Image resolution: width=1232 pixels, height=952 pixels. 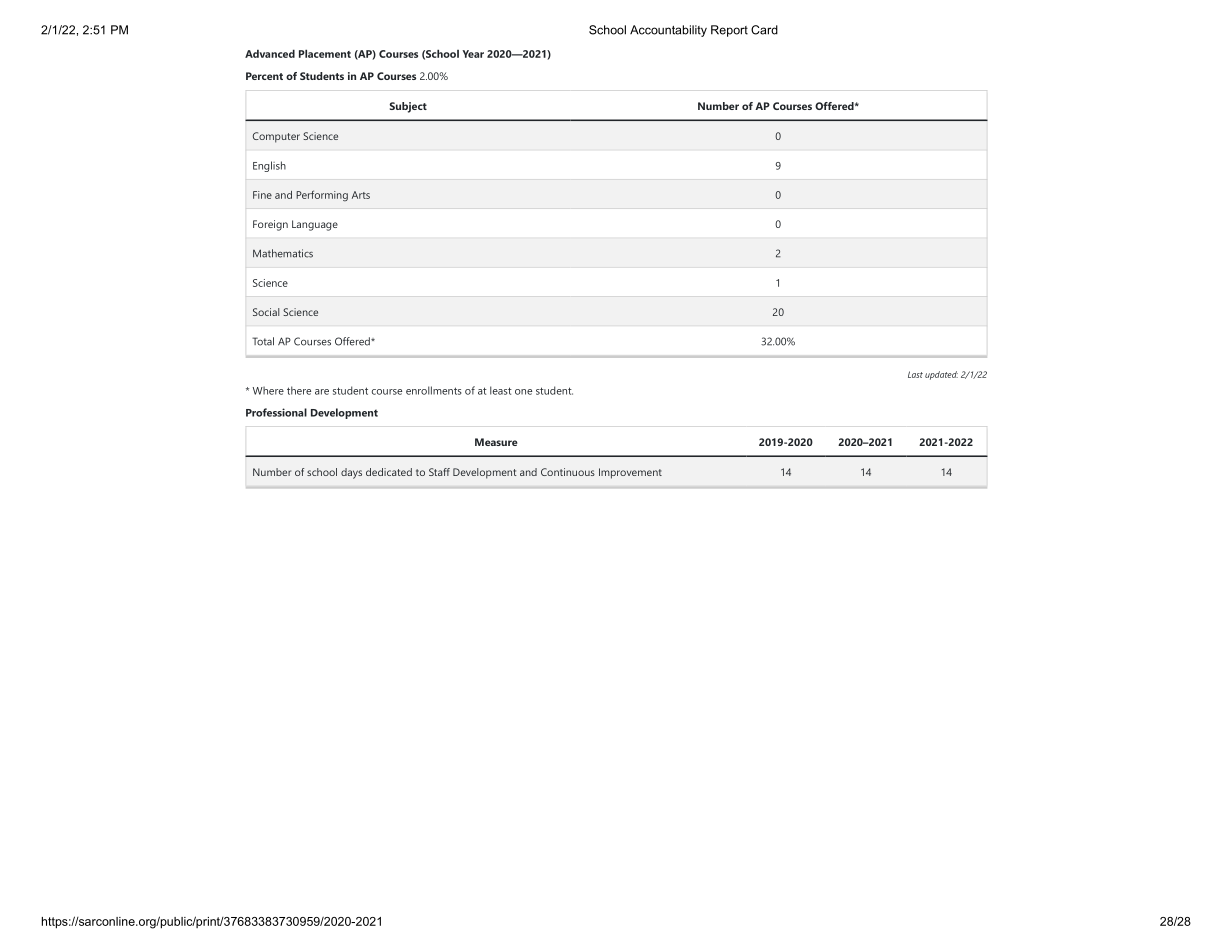 I want to click on are, so click(x=322, y=392).
